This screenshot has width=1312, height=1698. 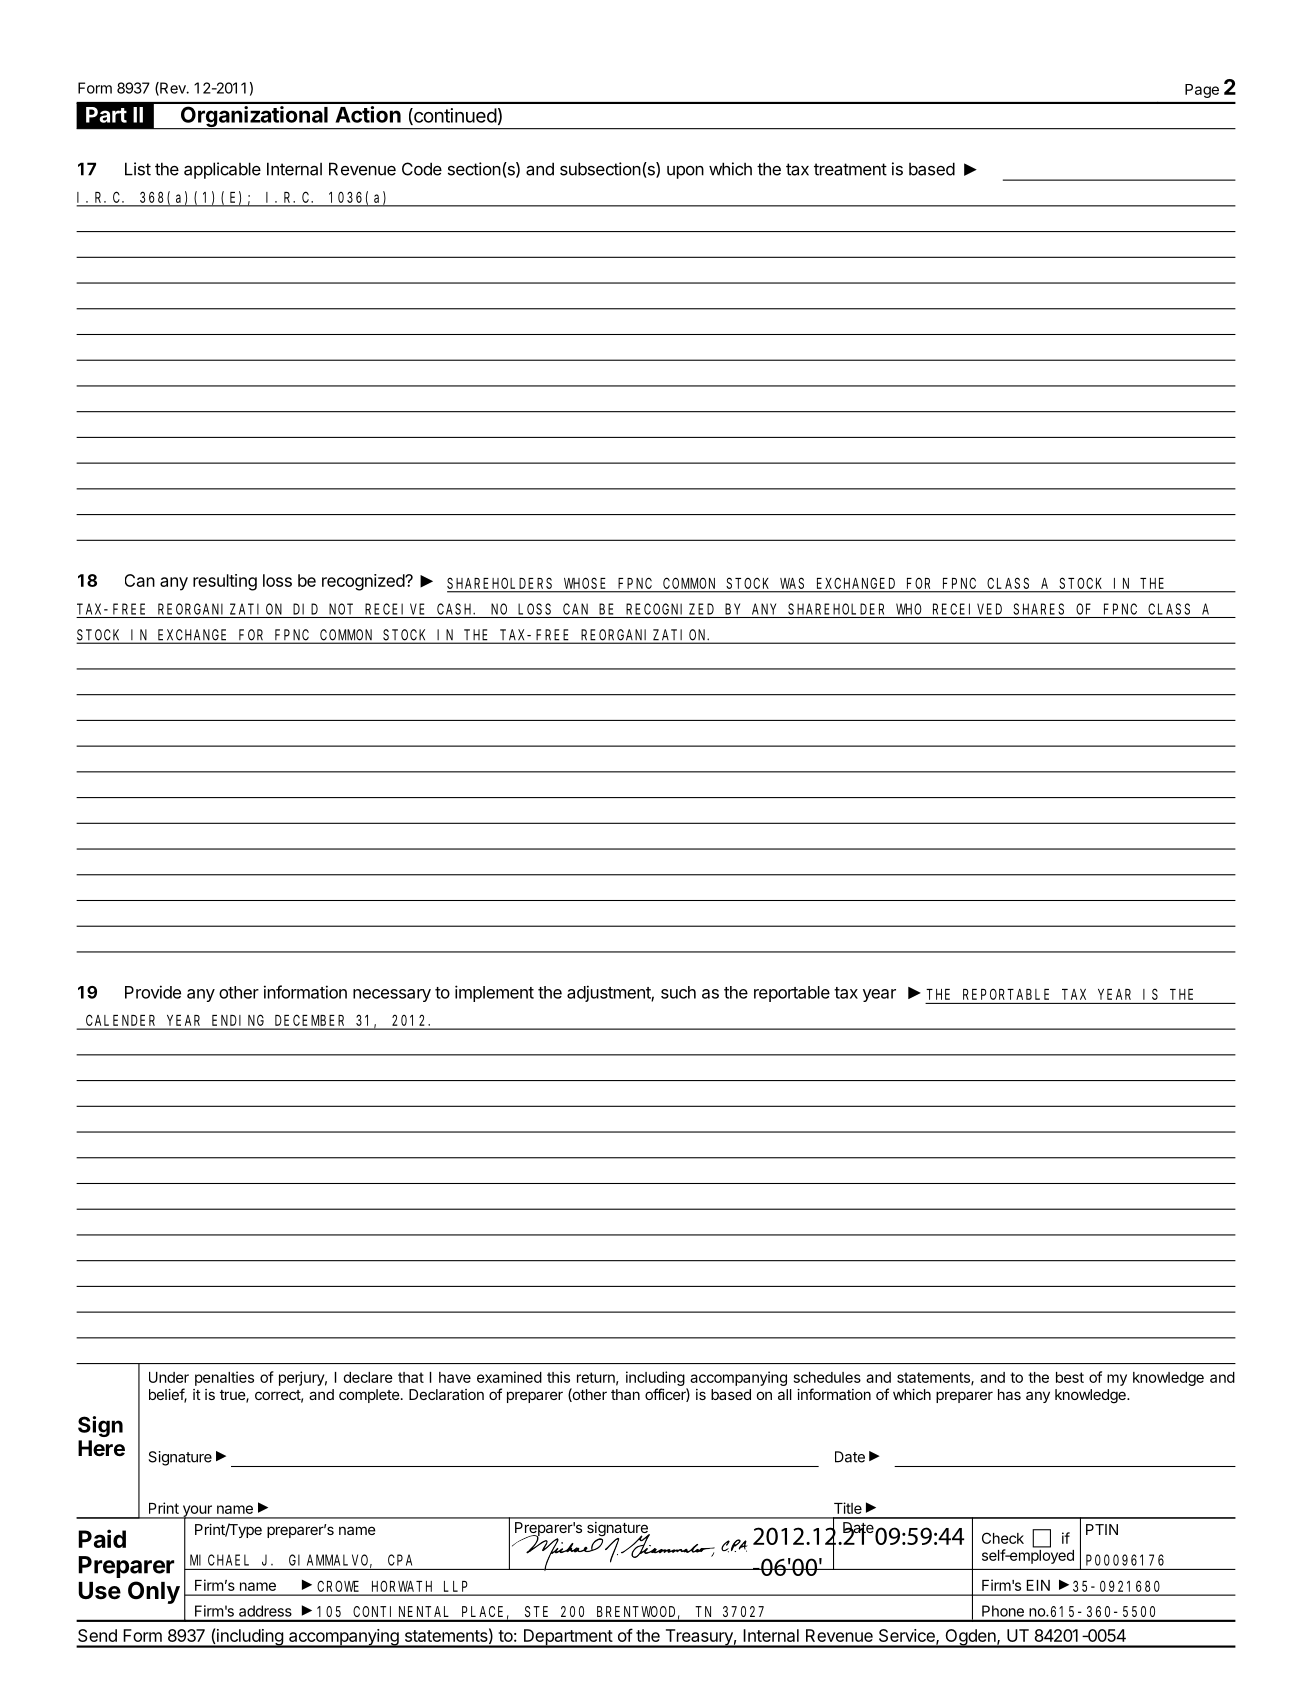 What do you see at coordinates (1070, 1377) in the screenshot?
I see `best` at bounding box center [1070, 1377].
